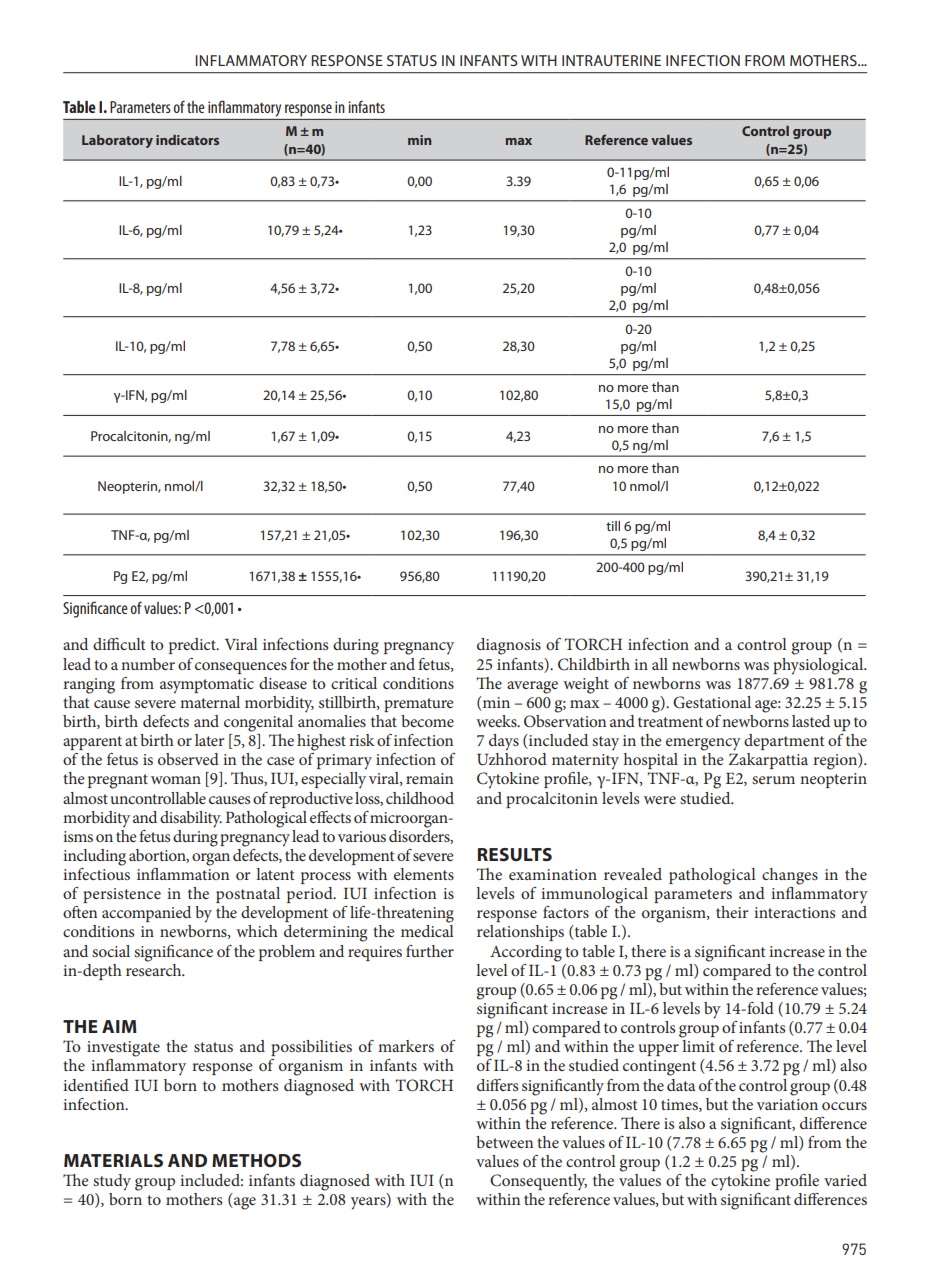 This screenshot has height=1288, width=926. What do you see at coordinates (611, 60) in the screenshot?
I see `INTRAUTERINE` at bounding box center [611, 60].
